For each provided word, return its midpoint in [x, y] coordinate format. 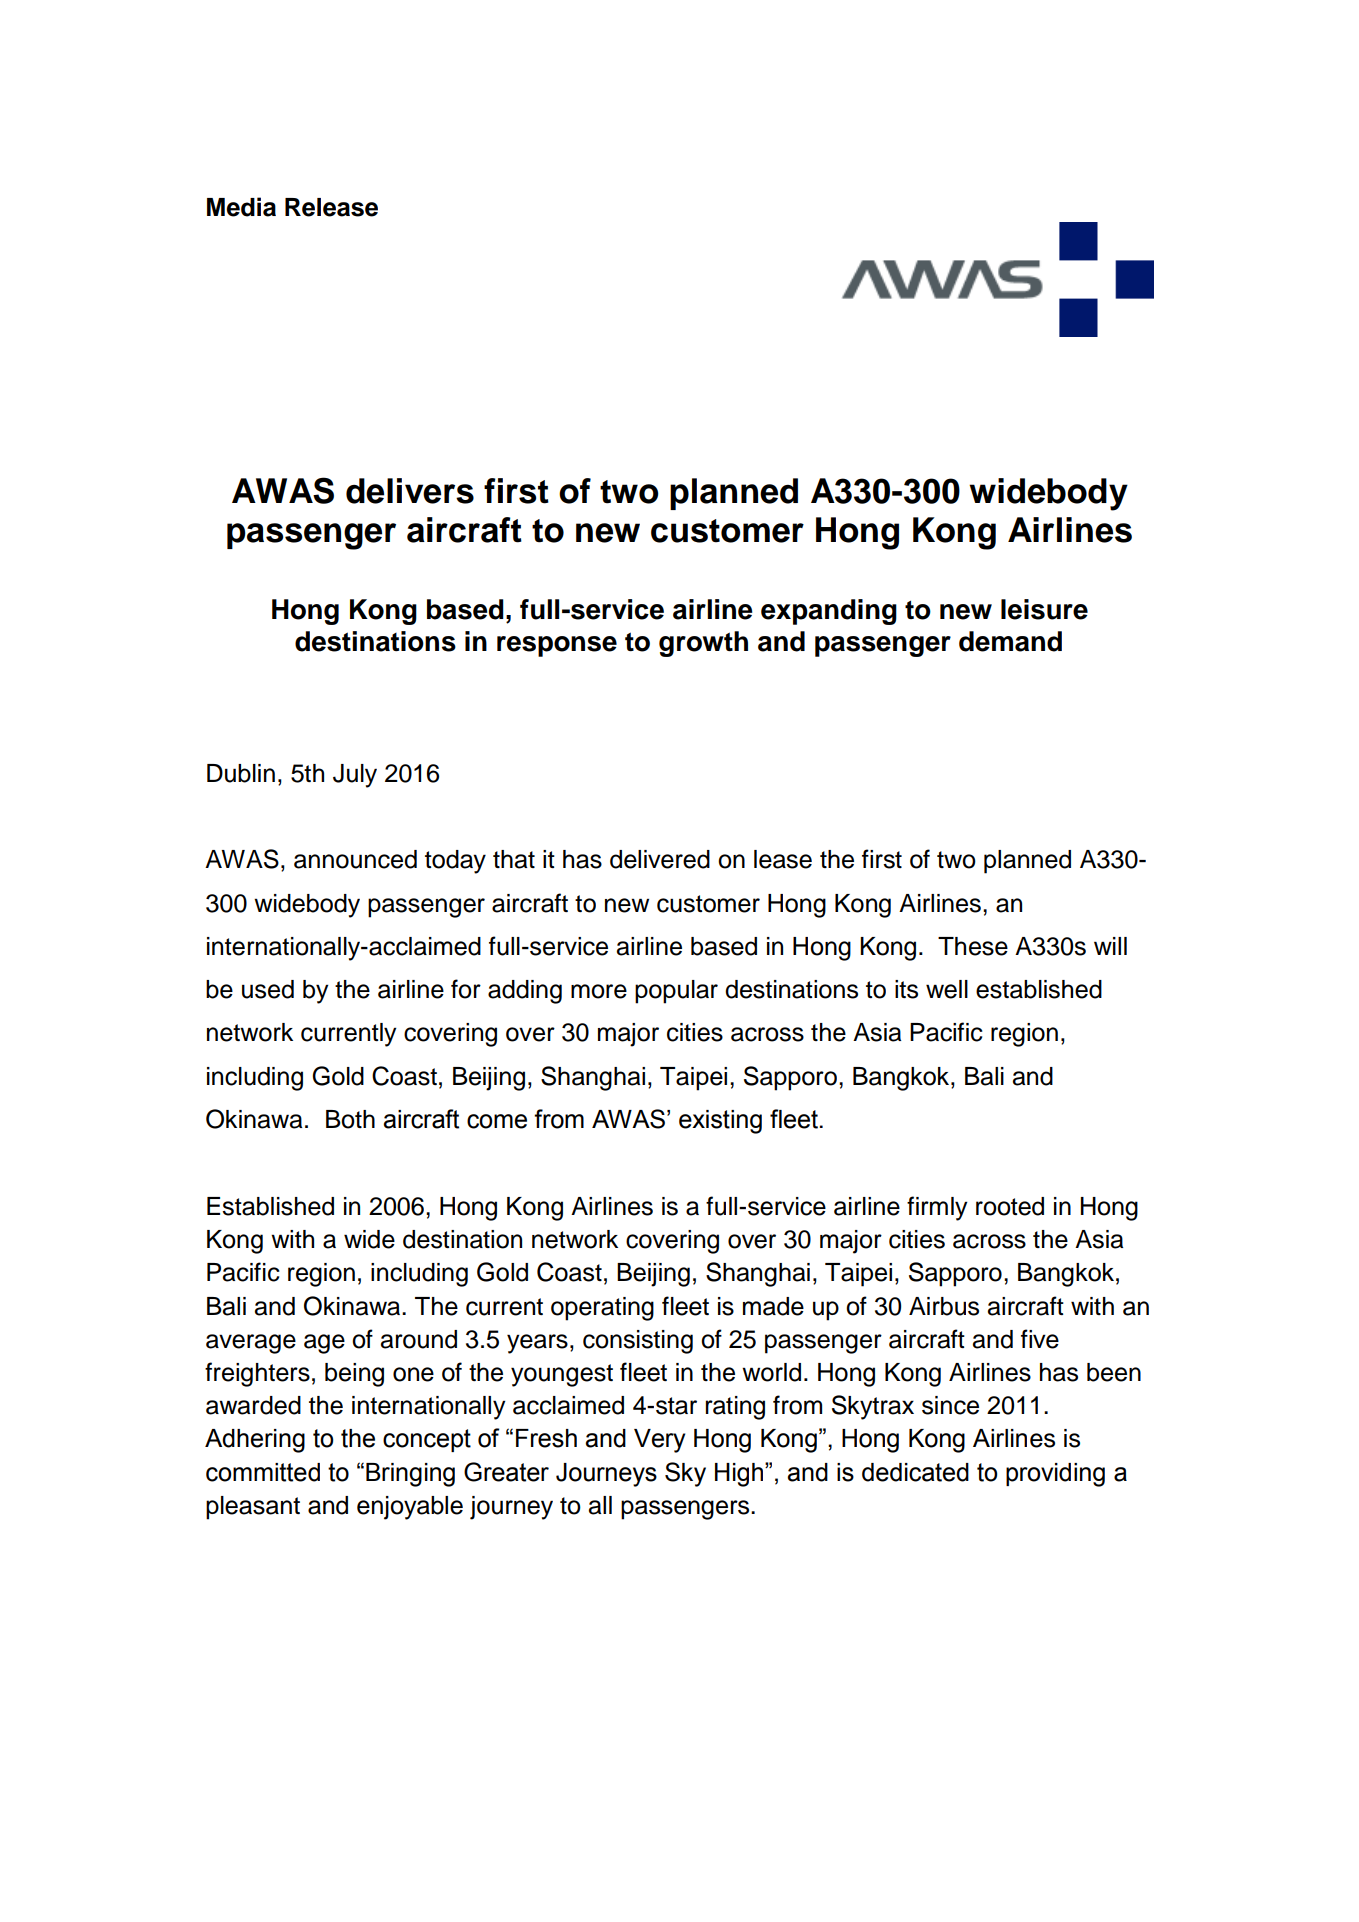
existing [720, 1122]
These [973, 946]
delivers [410, 491]
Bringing [410, 1475]
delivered [660, 859]
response [557, 646]
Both [350, 1119]
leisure [1044, 609]
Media [241, 207]
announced [355, 859]
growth [703, 644]
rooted [1010, 1206]
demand [1010, 641]
